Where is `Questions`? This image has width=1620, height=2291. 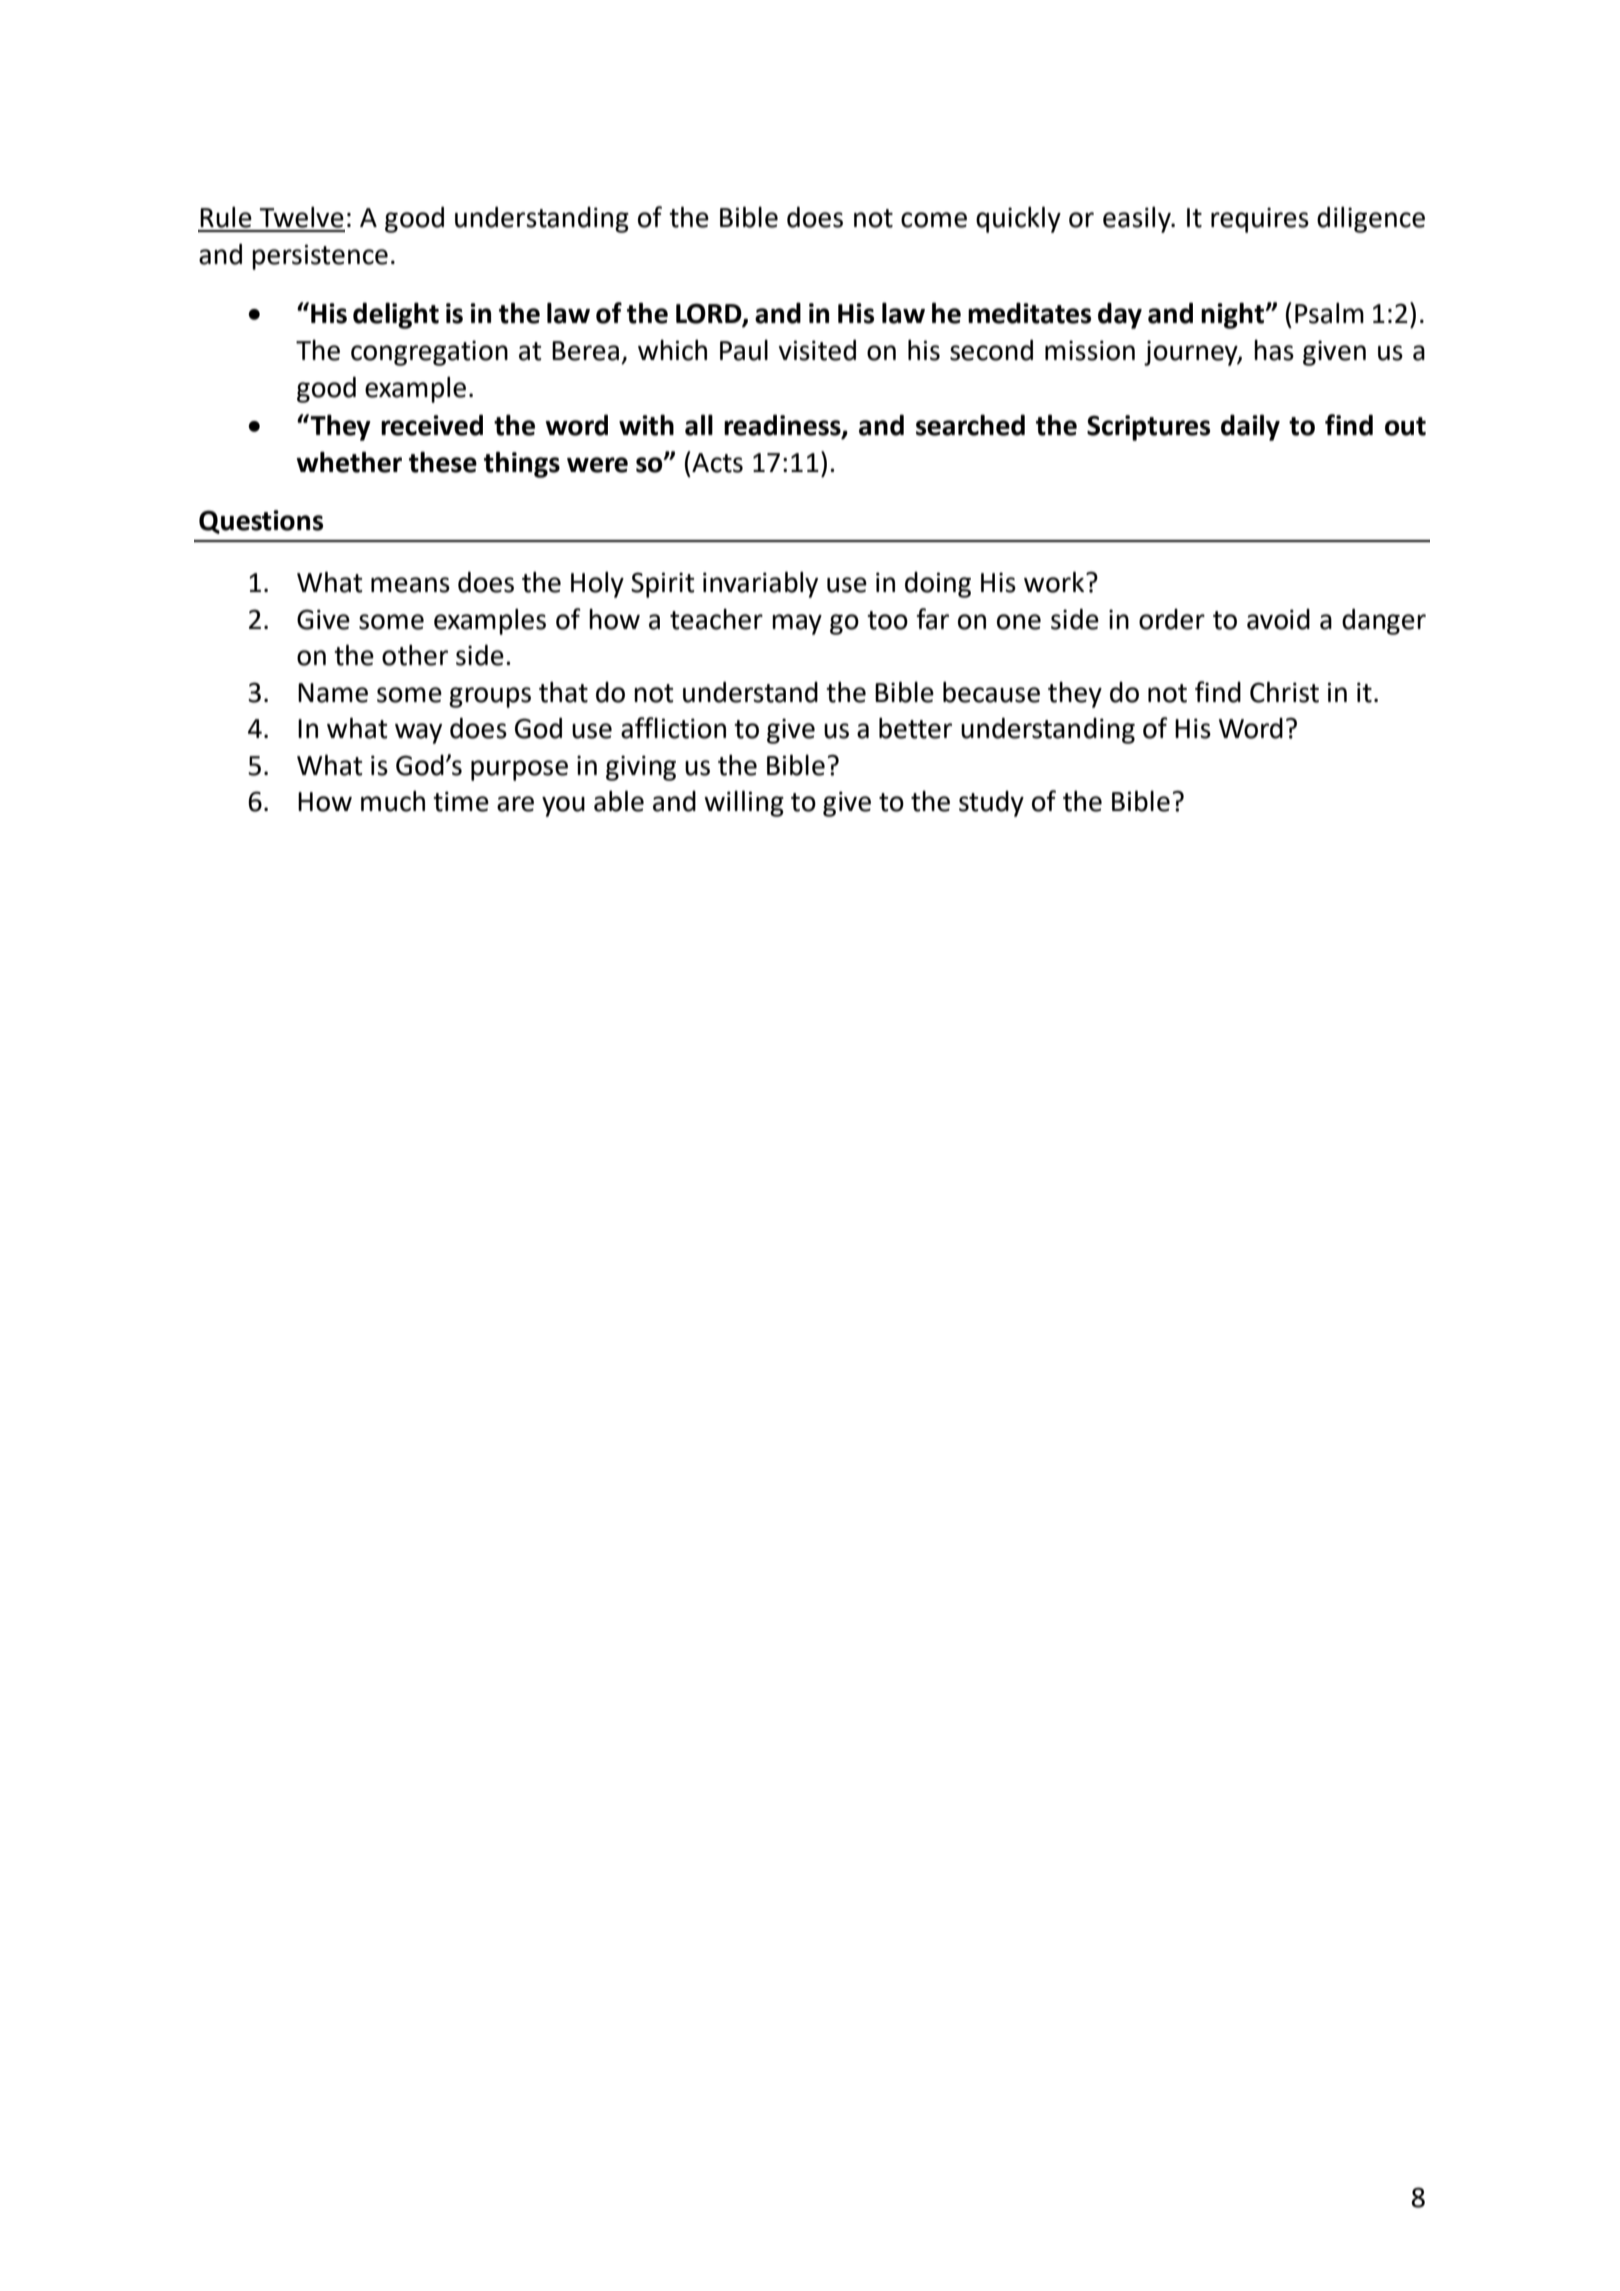
Questions is located at coordinates (261, 522).
